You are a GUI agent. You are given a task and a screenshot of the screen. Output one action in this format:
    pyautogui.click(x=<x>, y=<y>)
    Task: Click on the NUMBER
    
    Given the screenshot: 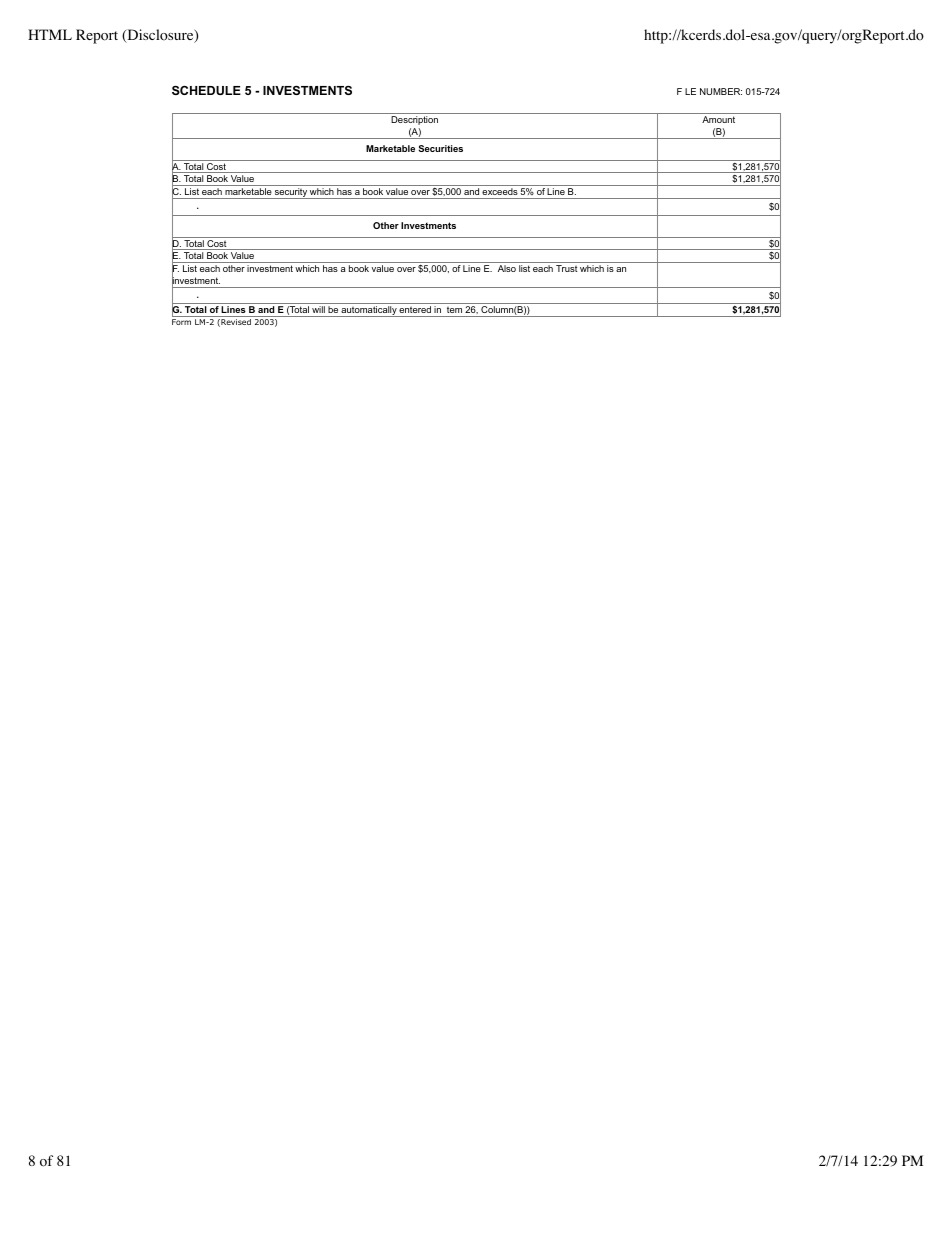 What is the action you would take?
    pyautogui.click(x=721, y=91)
